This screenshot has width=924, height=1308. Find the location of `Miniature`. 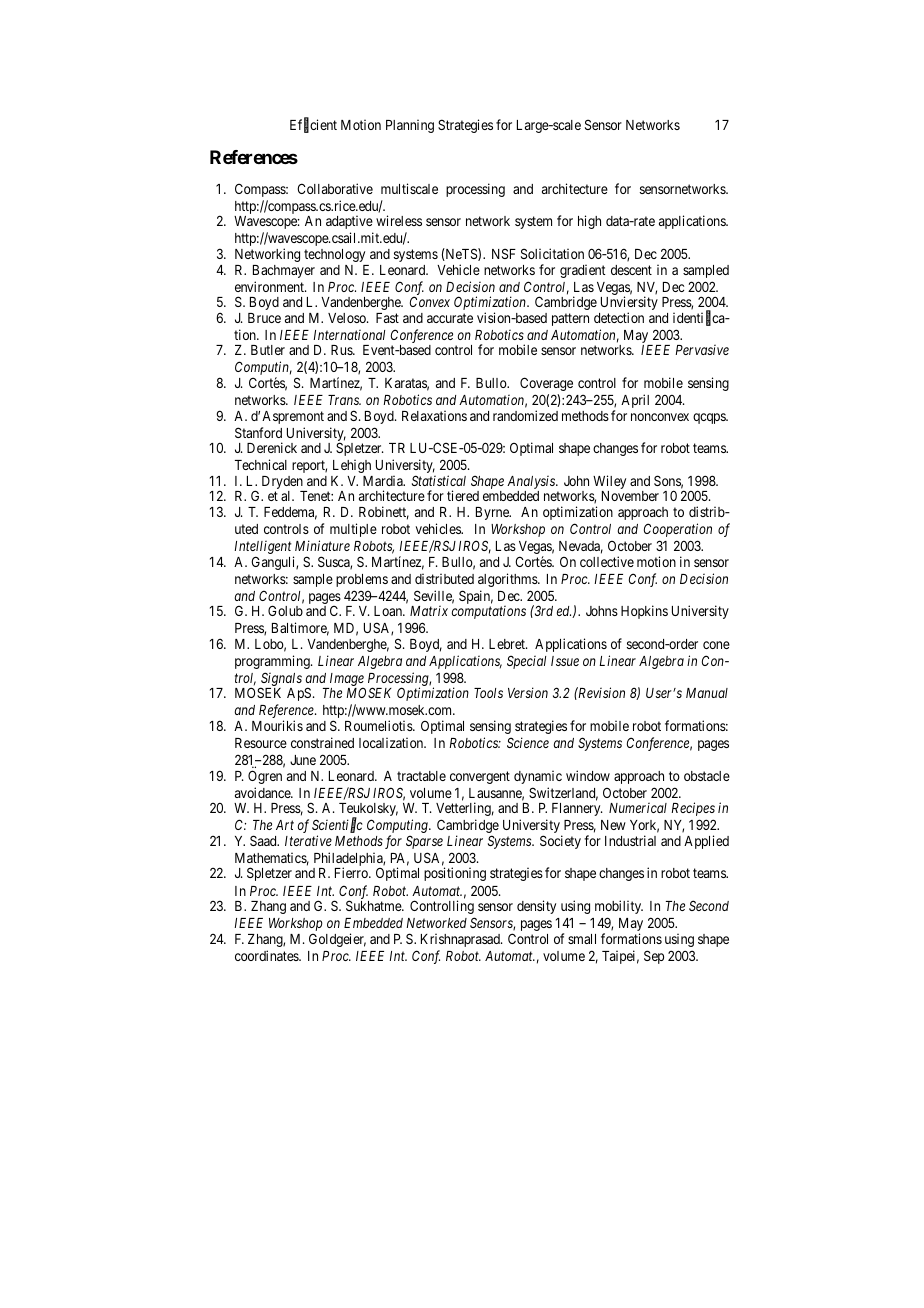

Miniature is located at coordinates (322, 545).
